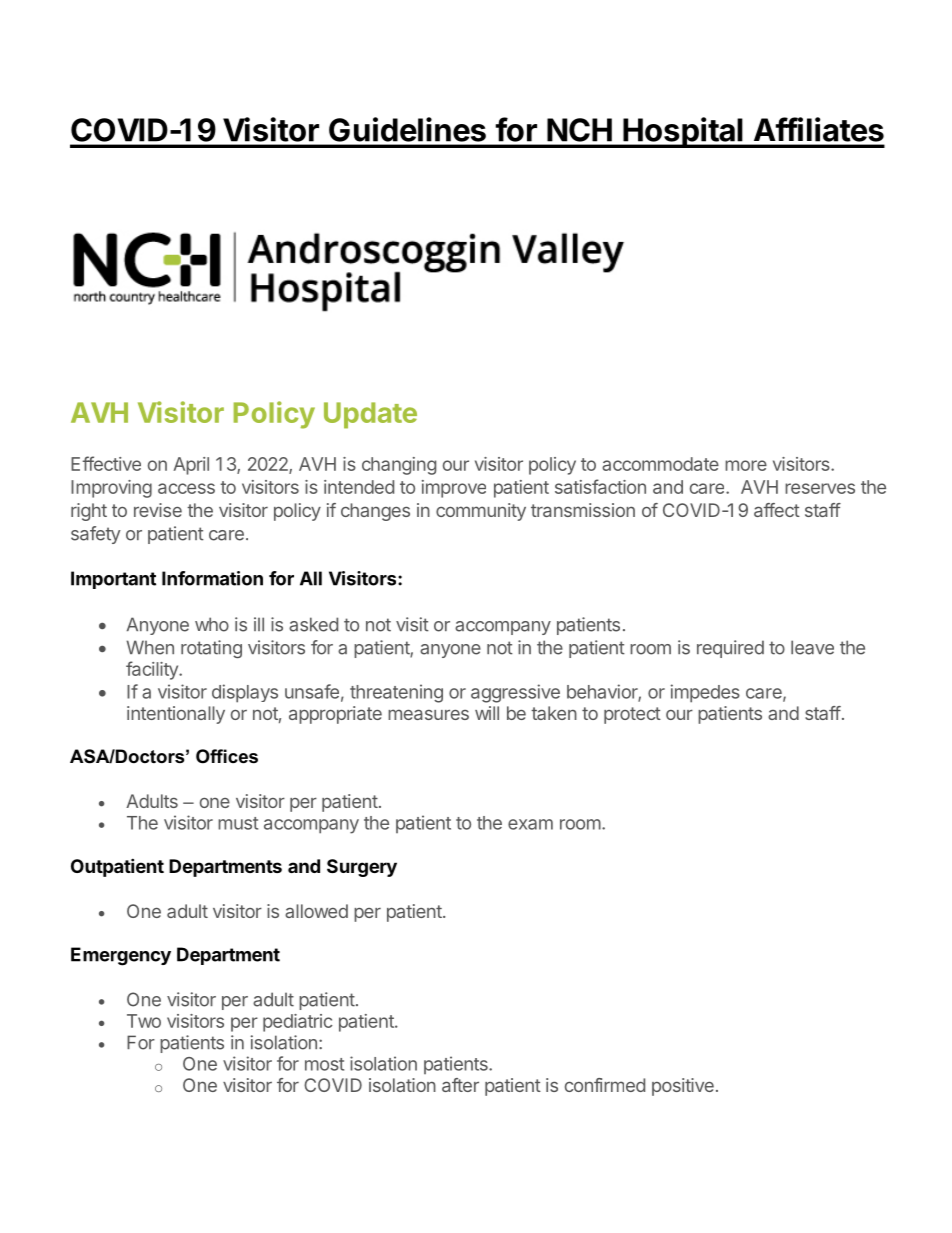  What do you see at coordinates (428, 714) in the document?
I see `measures` at bounding box center [428, 714].
